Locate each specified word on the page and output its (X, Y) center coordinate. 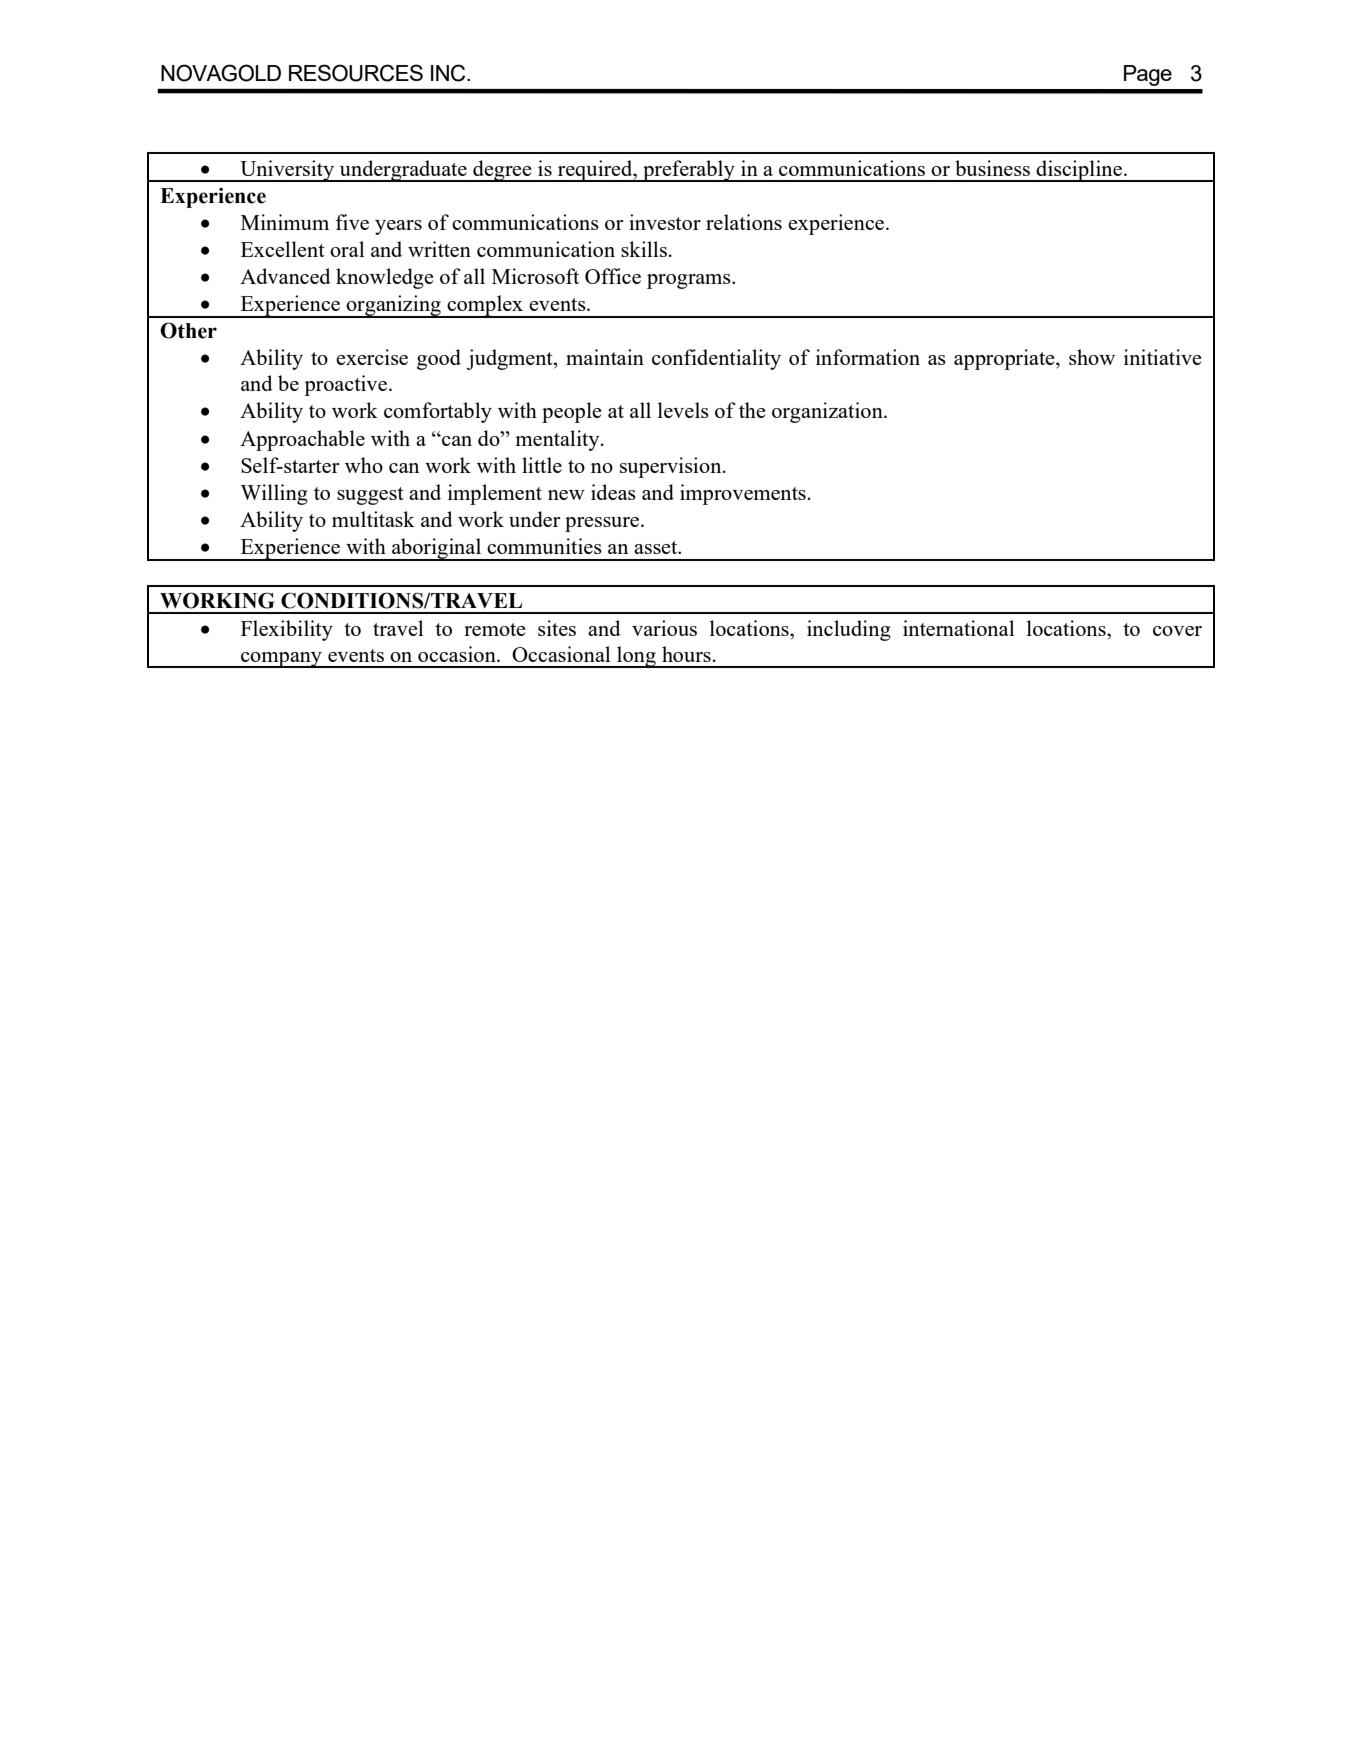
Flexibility (287, 630)
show (1092, 357)
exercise (372, 357)
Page (1148, 75)
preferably (689, 171)
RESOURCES (356, 73)
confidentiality (716, 359)
